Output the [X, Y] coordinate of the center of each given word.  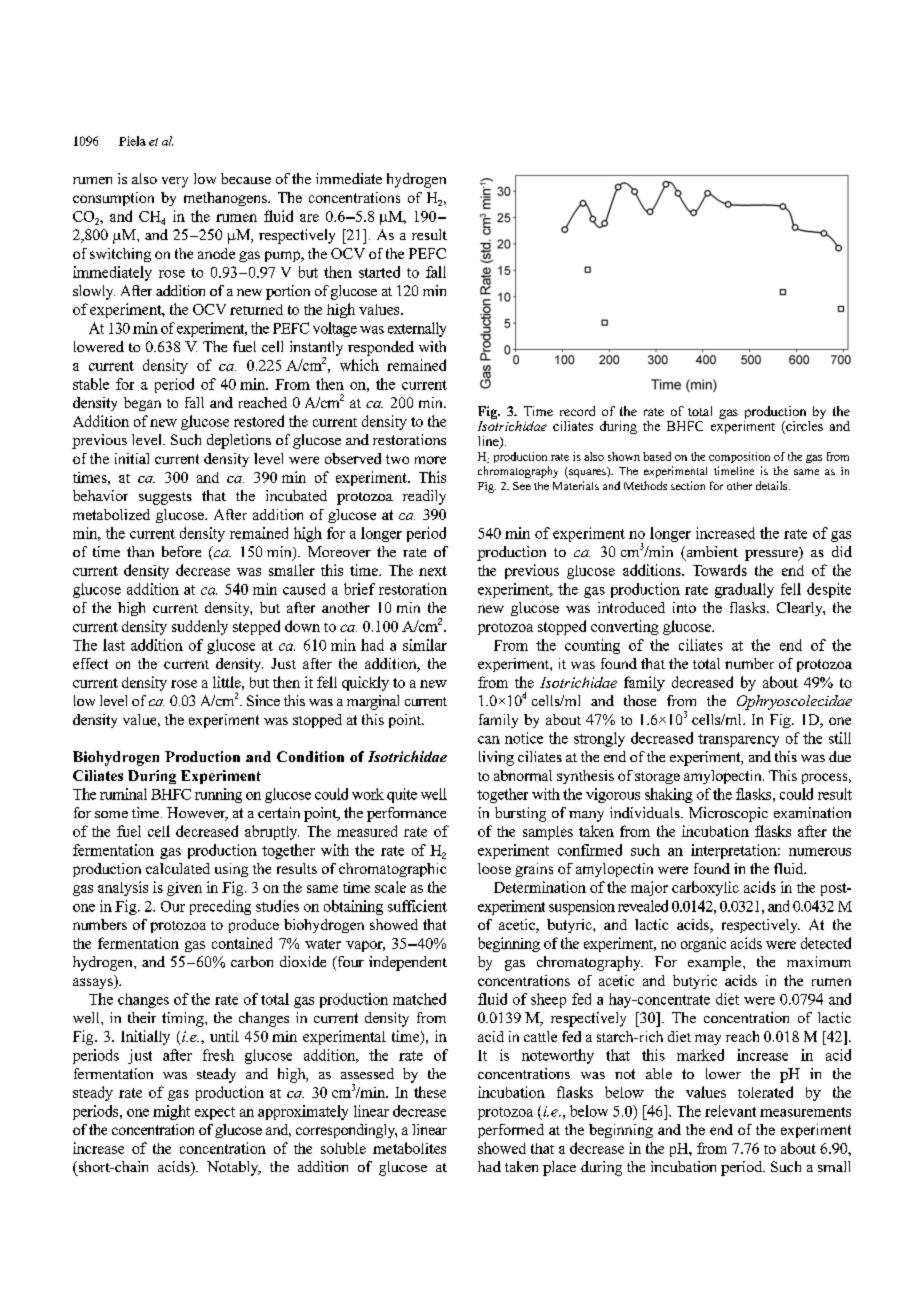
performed [511, 1131]
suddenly [200, 627]
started [379, 272]
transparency [738, 740]
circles [803, 426]
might [171, 1112]
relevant [730, 1111]
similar [425, 645]
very [175, 182]
